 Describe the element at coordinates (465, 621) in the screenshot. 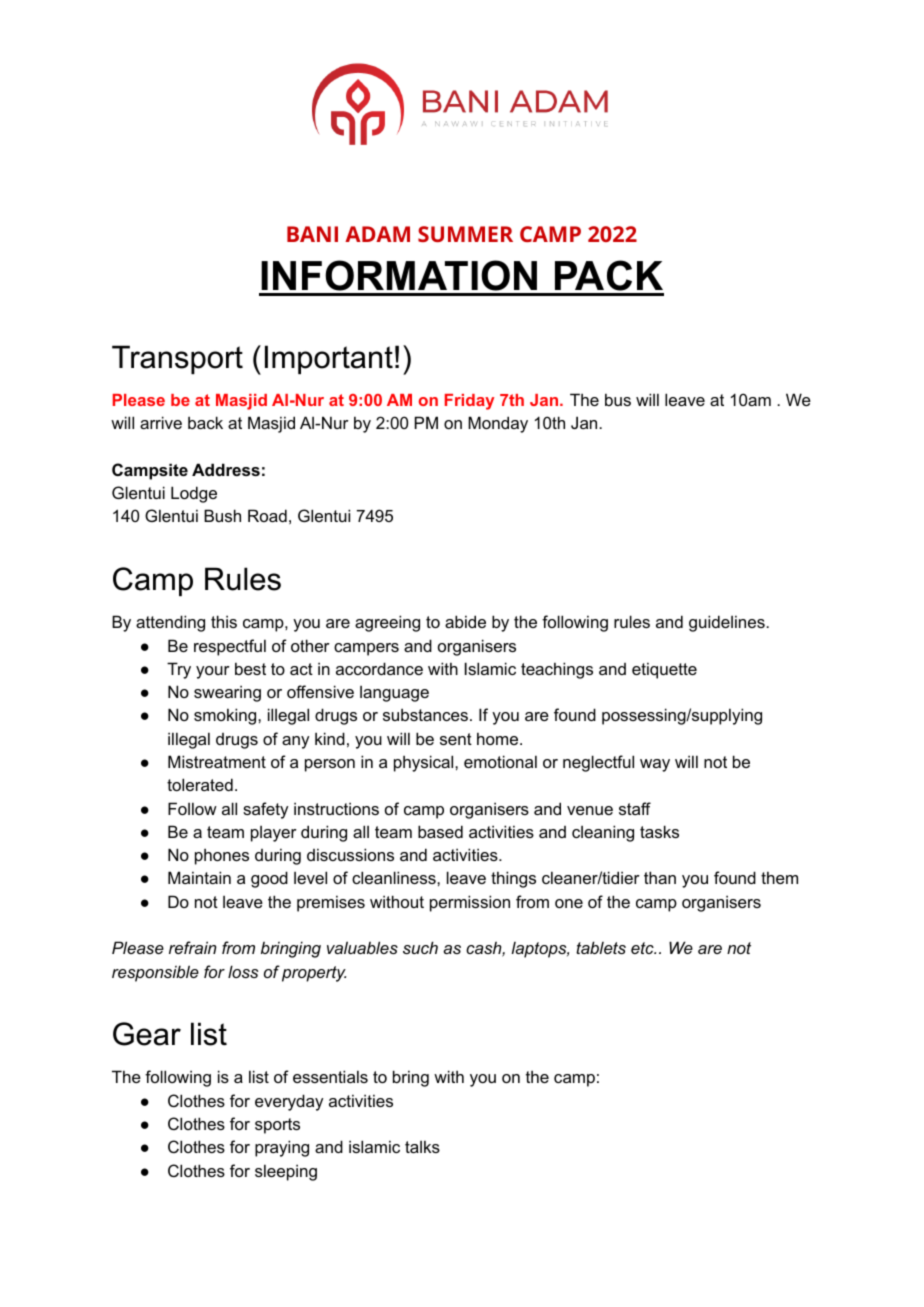

I see `abide` at that location.
